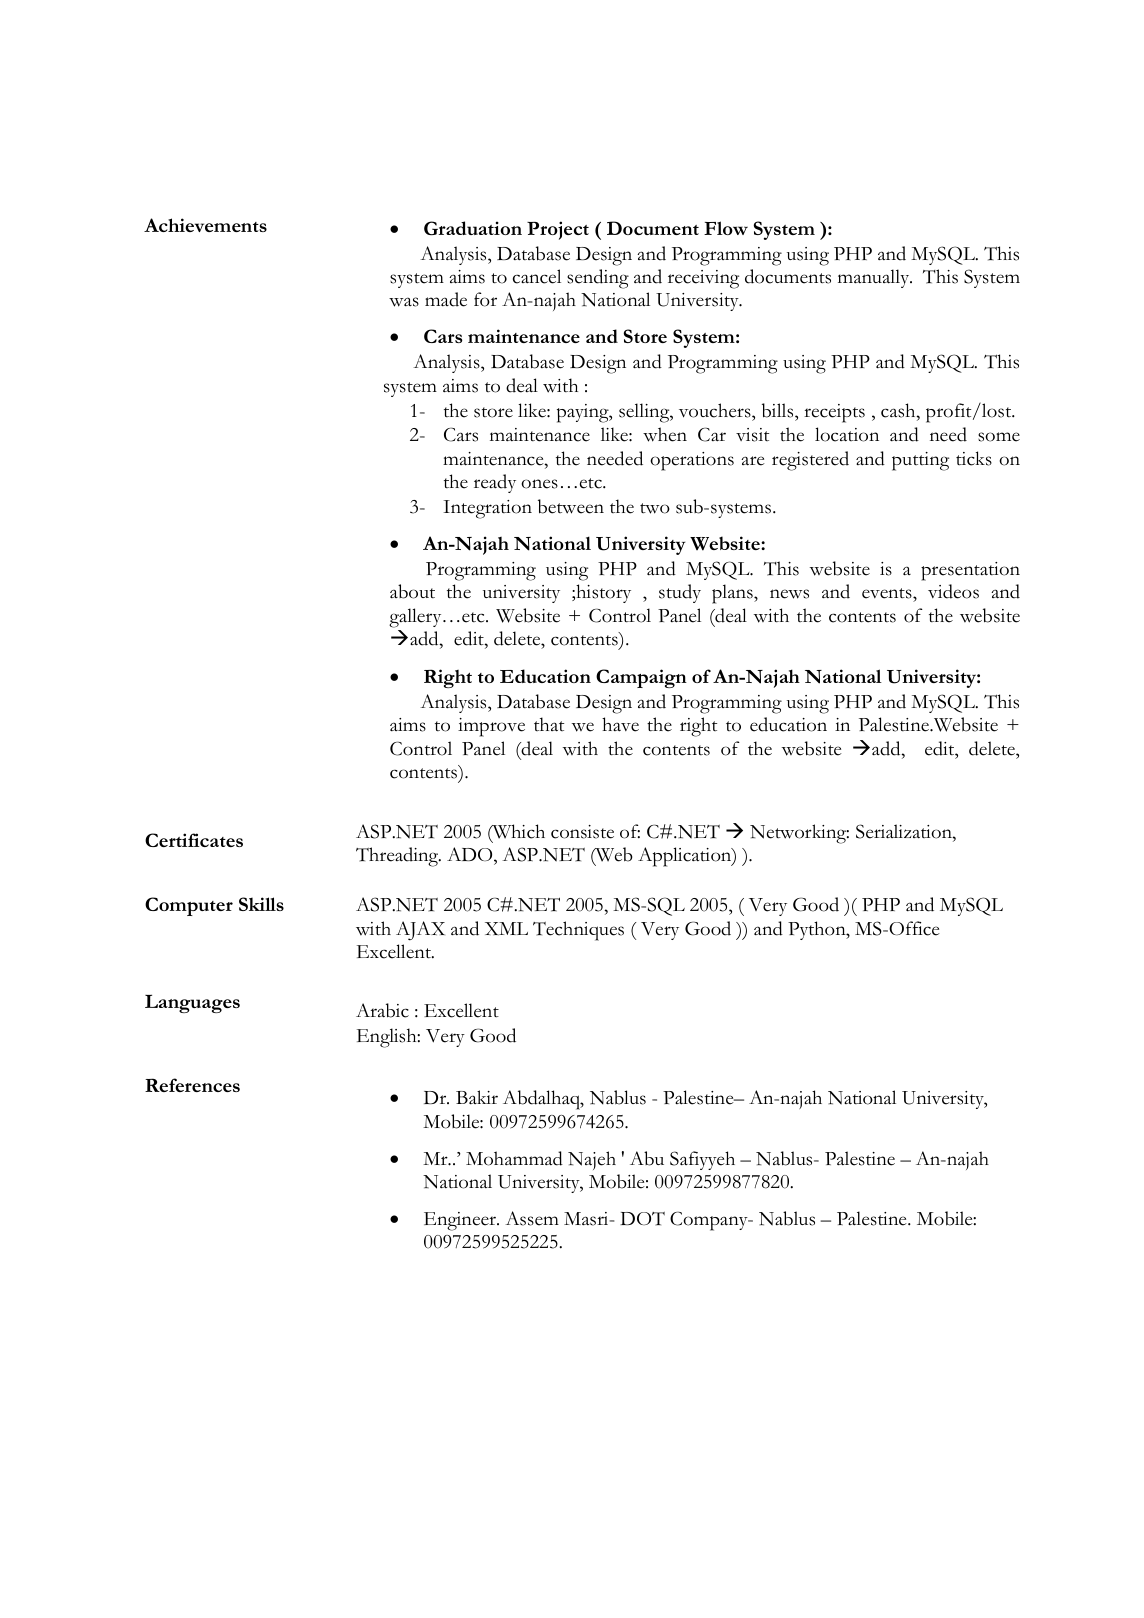  Describe the element at coordinates (598, 279) in the screenshot. I see `sending` at that location.
